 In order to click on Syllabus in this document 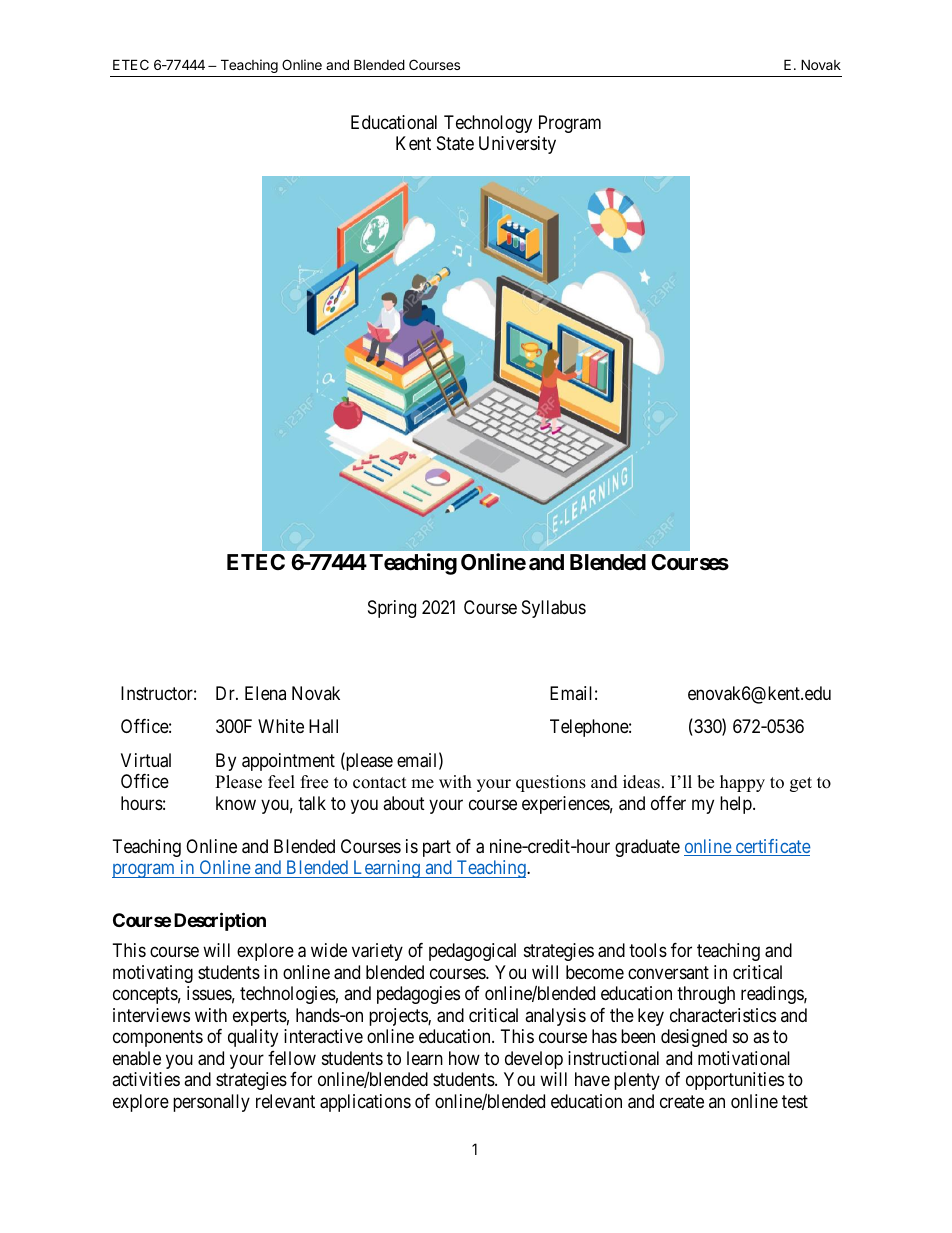, I will do `click(554, 609)`.
